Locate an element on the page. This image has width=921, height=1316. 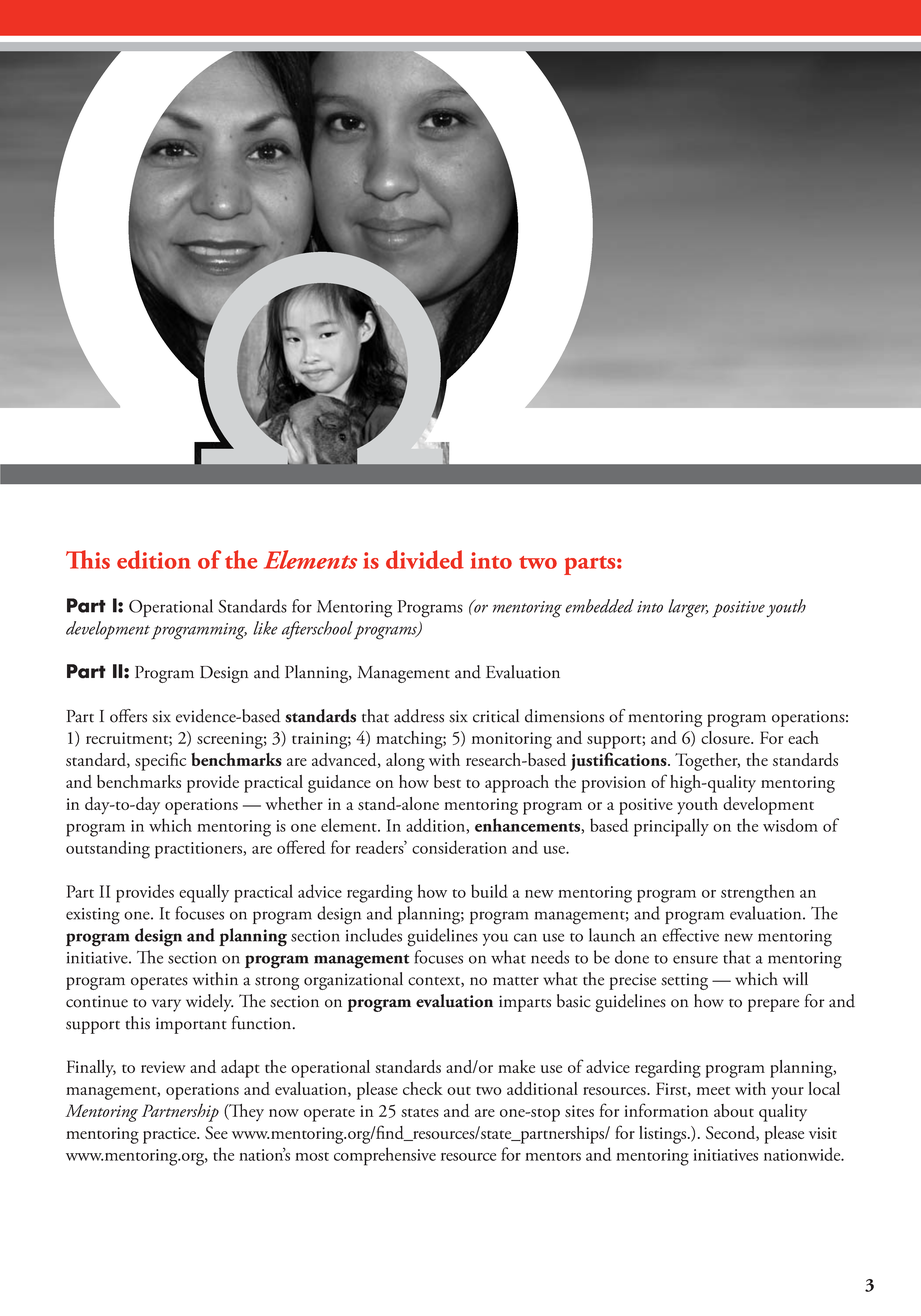
about is located at coordinates (734, 1110).
